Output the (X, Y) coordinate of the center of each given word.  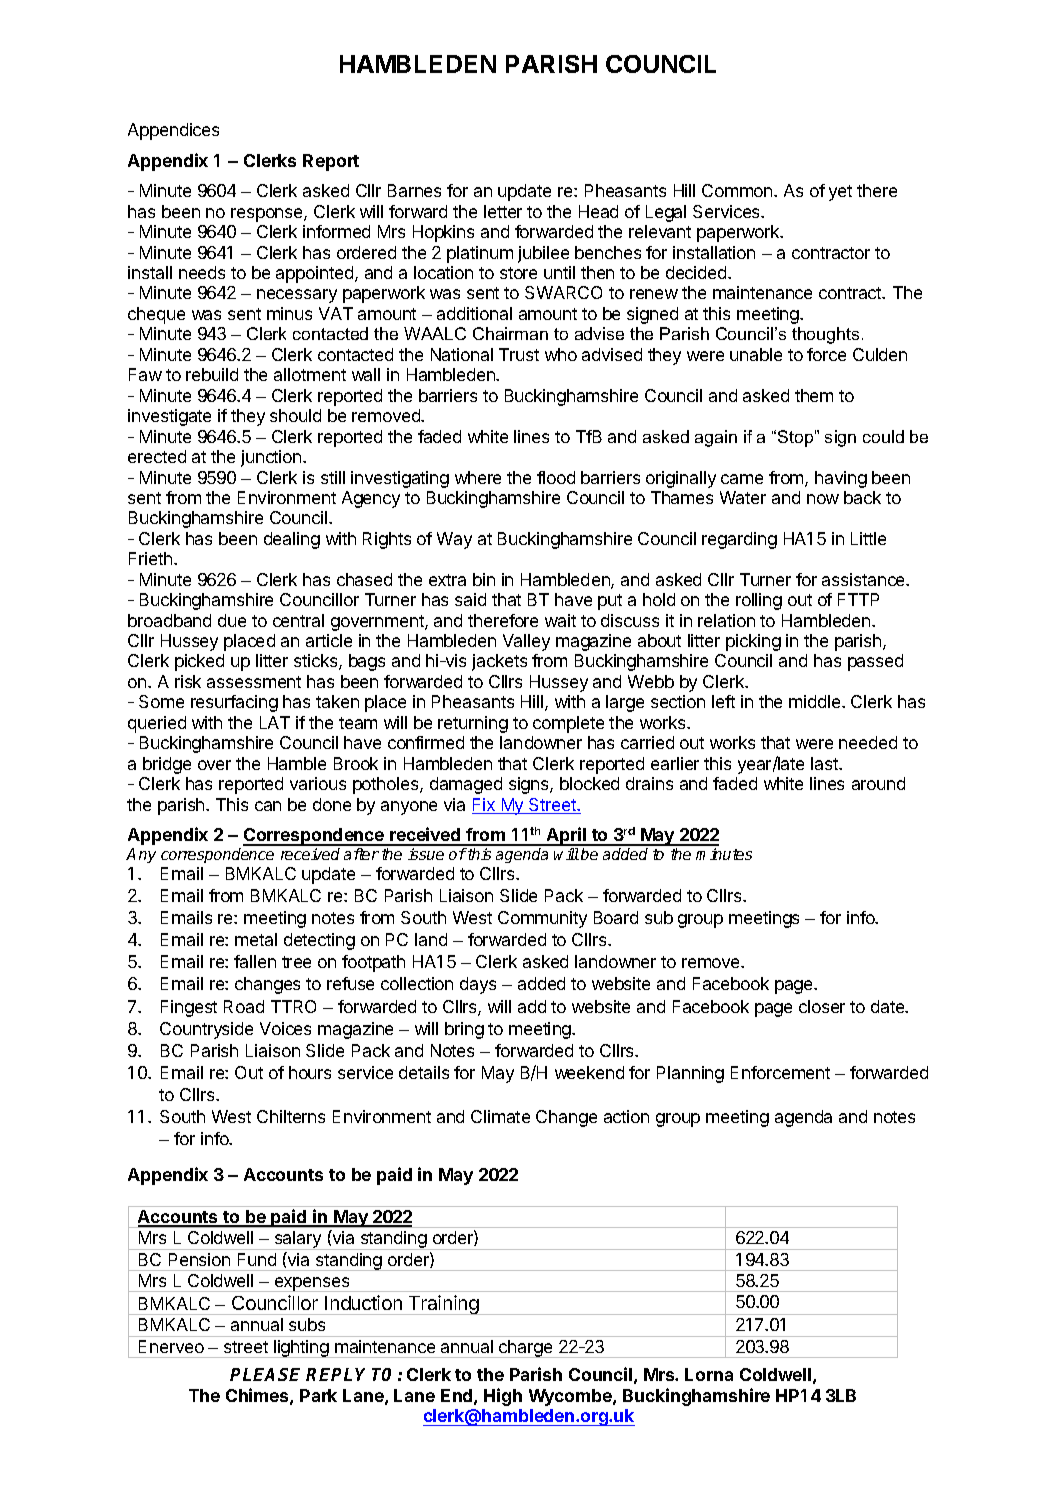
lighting (301, 1349)
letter (503, 211)
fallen (255, 961)
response (268, 215)
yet (840, 193)
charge (526, 1349)
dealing (292, 540)
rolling (759, 601)
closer (822, 1006)
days (478, 985)
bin (484, 579)
